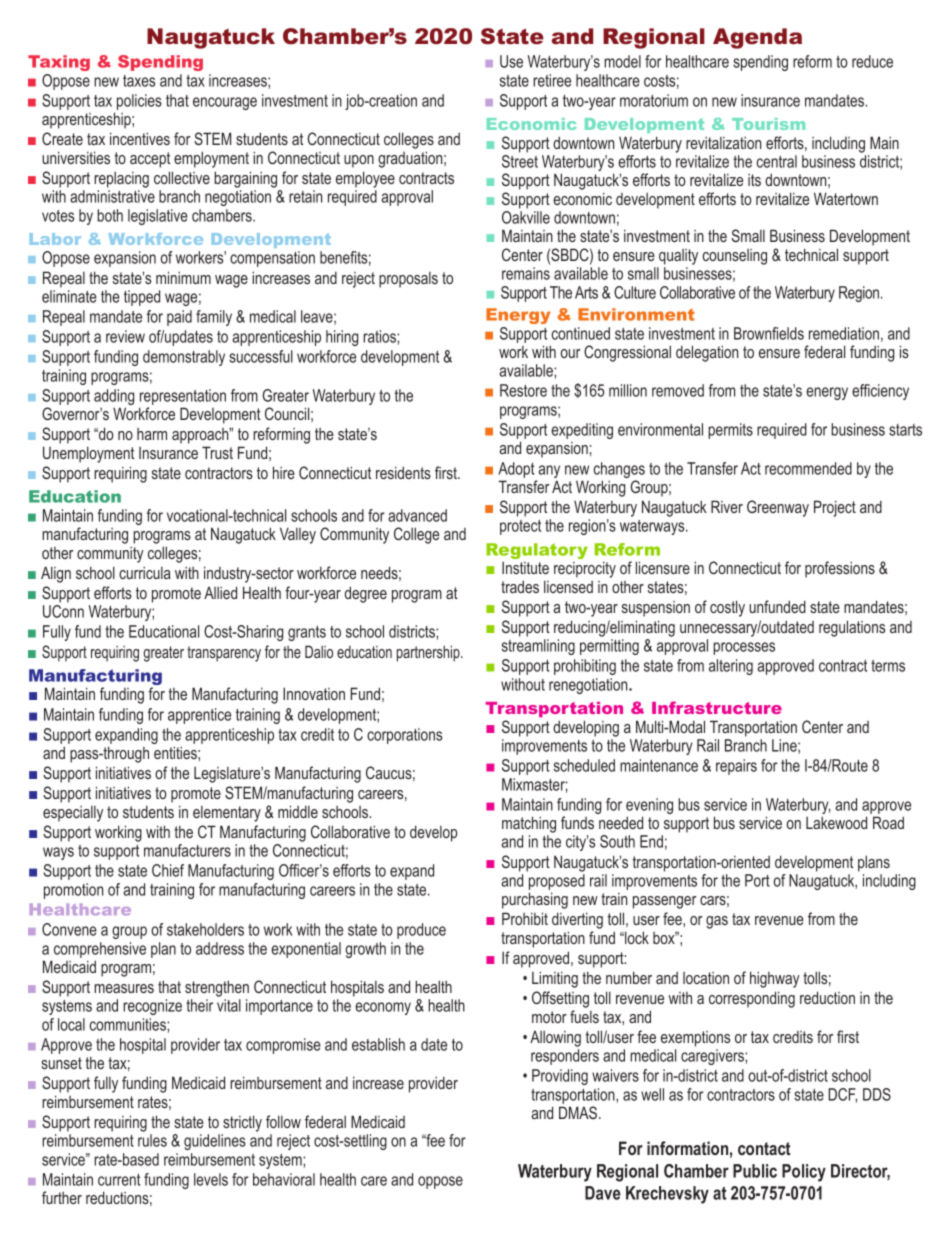 This screenshot has height=1233, width=952. What do you see at coordinates (152, 1140) in the screenshot?
I see `rules` at bounding box center [152, 1140].
